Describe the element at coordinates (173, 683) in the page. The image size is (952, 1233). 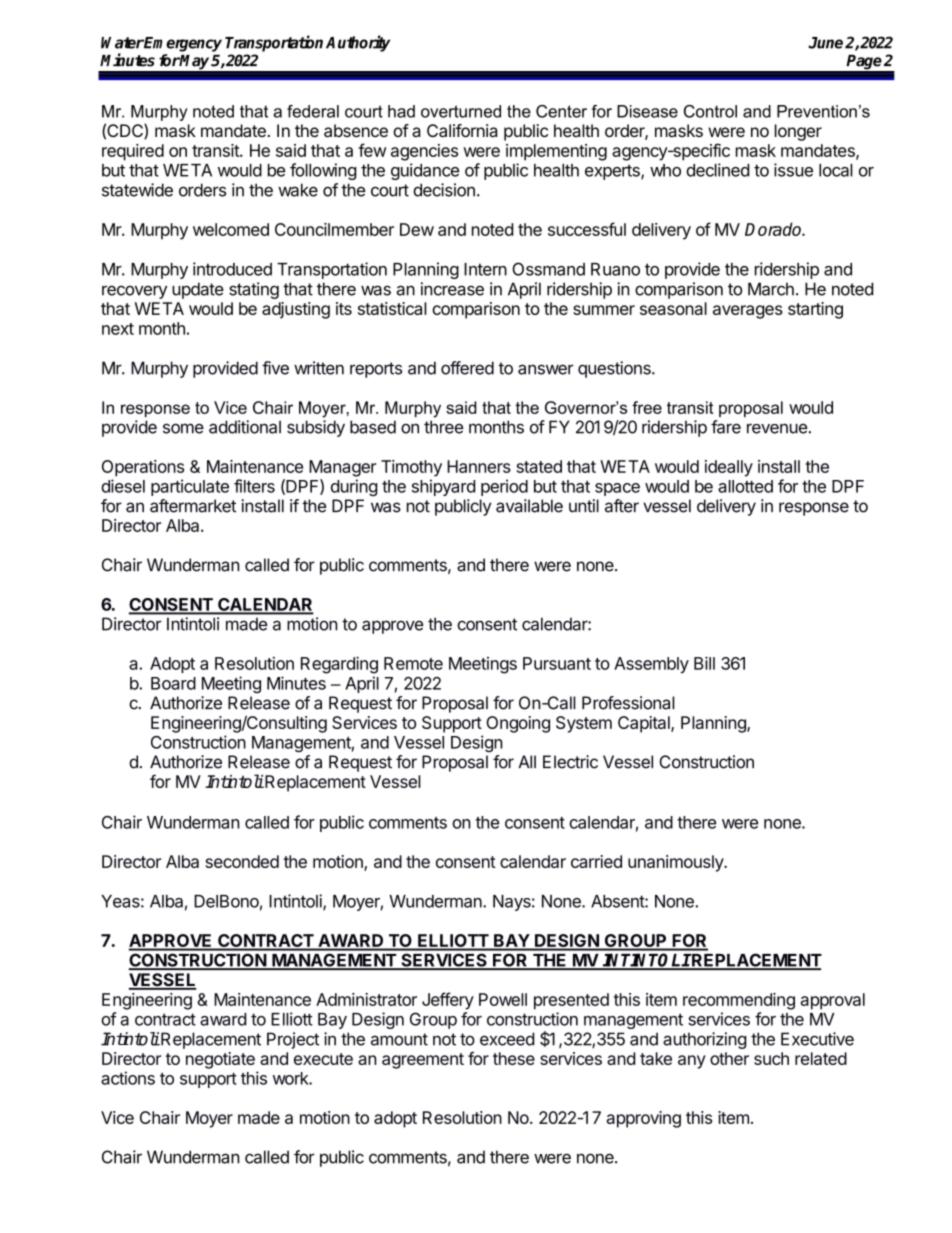
I see `Board` at that location.
